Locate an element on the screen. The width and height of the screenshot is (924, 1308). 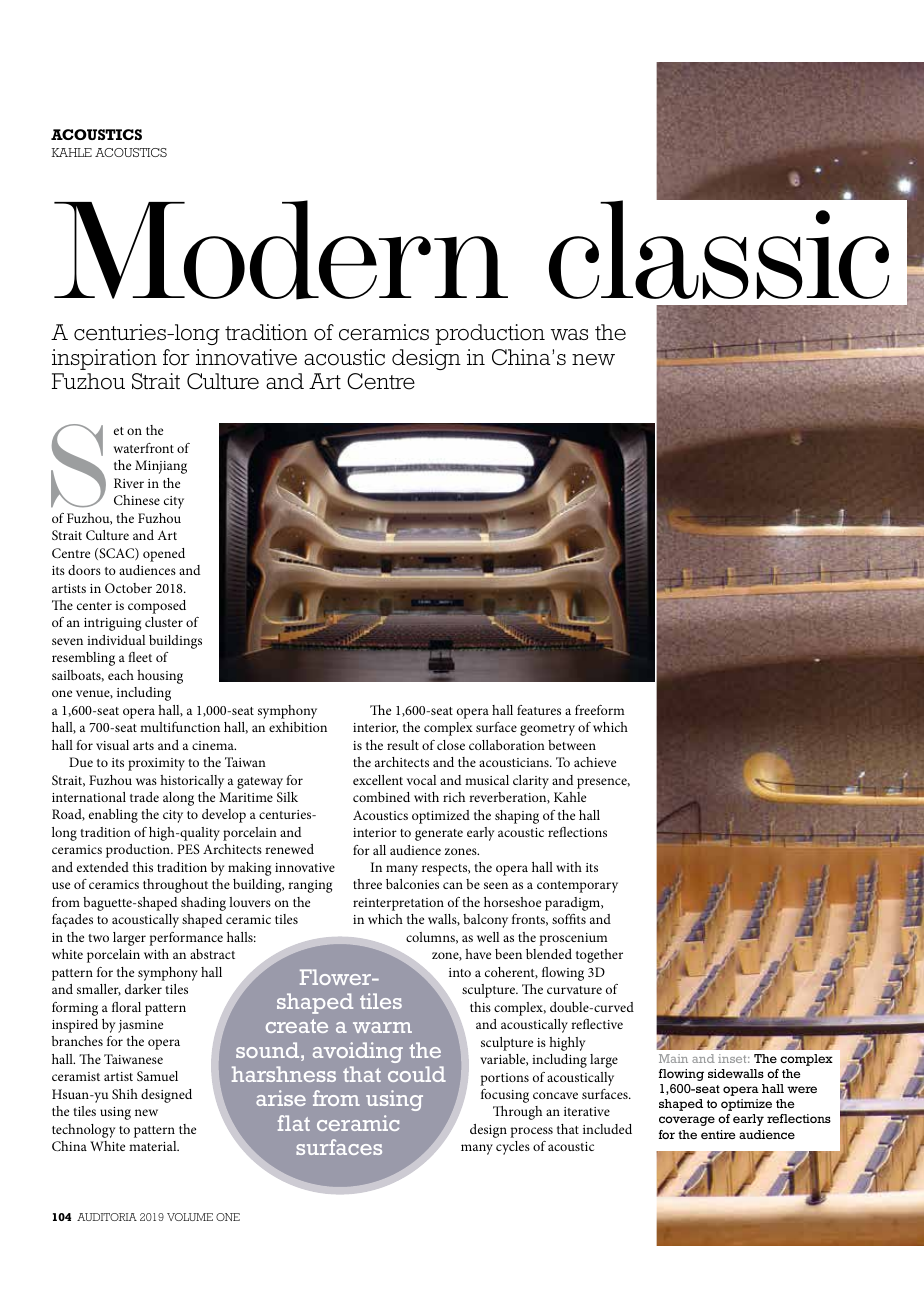
contemporary is located at coordinates (577, 887).
